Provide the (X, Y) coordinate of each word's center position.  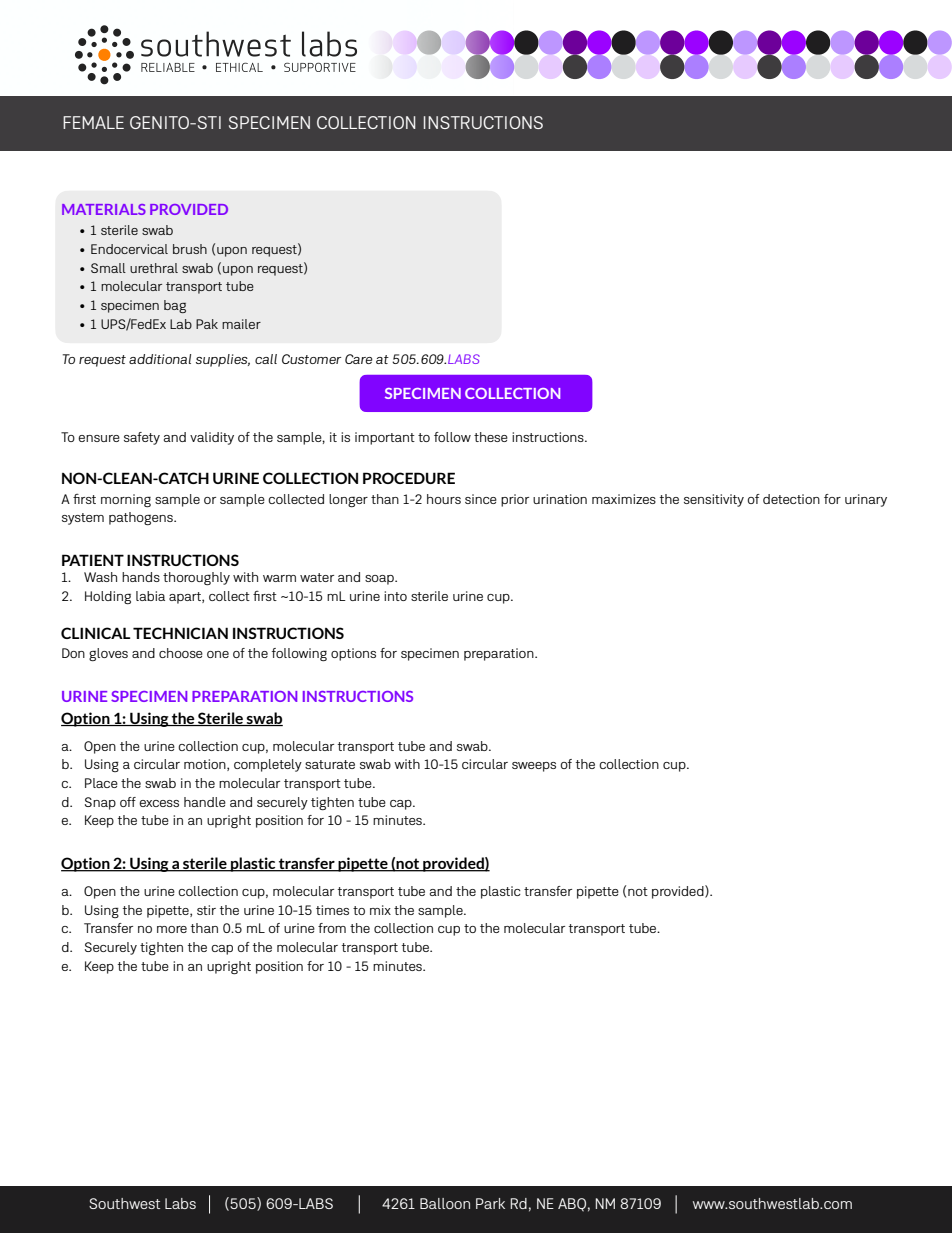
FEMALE (93, 122)
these (491, 437)
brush (190, 249)
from (332, 928)
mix (380, 910)
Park (490, 1203)
